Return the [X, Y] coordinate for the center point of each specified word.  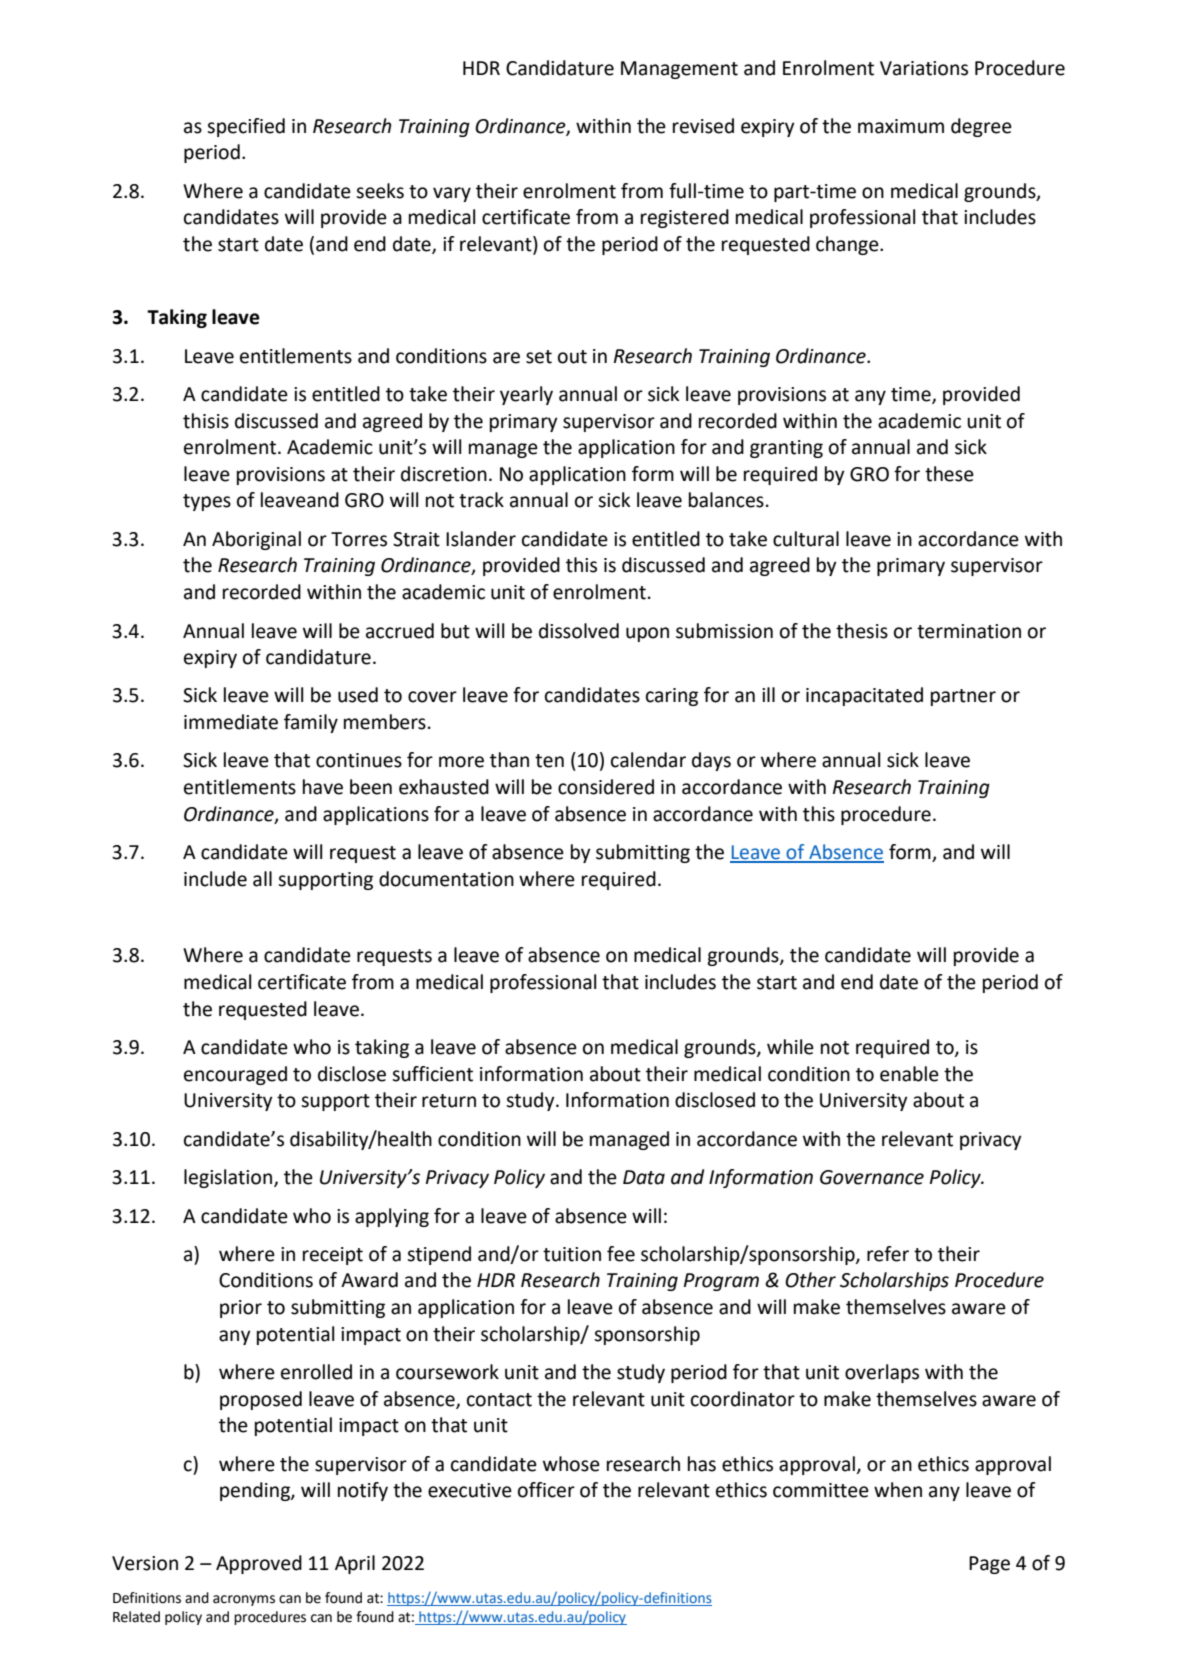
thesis [862, 631]
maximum [901, 126]
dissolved [579, 631]
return [449, 1101]
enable [909, 1074]
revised [703, 126]
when [898, 1490]
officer [546, 1490]
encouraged [235, 1075]
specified [246, 127]
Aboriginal [256, 540]
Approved [259, 1564]
